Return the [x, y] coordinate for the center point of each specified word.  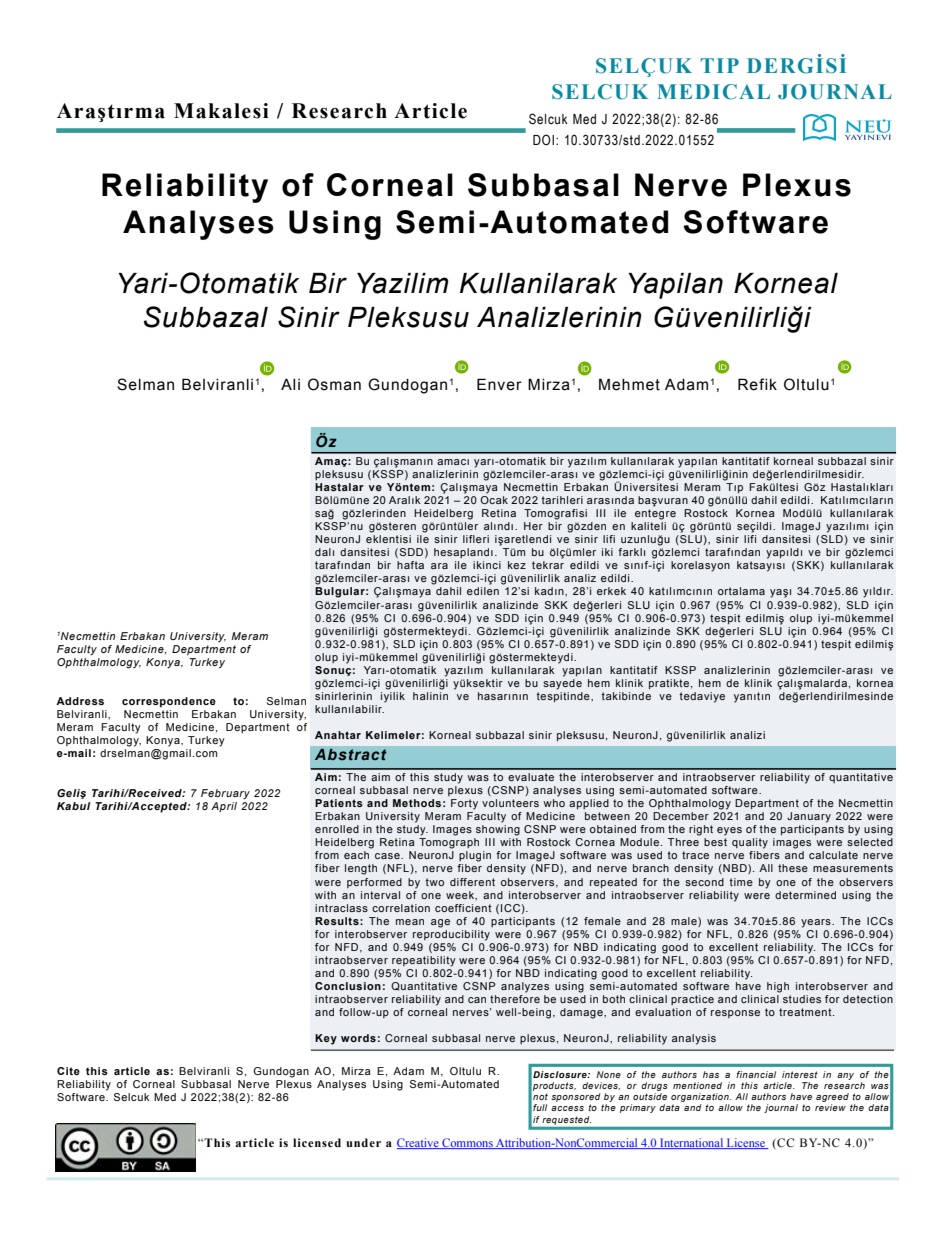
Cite [68, 1071]
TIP [720, 65]
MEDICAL [713, 92]
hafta [410, 565]
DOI [543, 139]
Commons [467, 1143]
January [809, 817]
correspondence [169, 702]
